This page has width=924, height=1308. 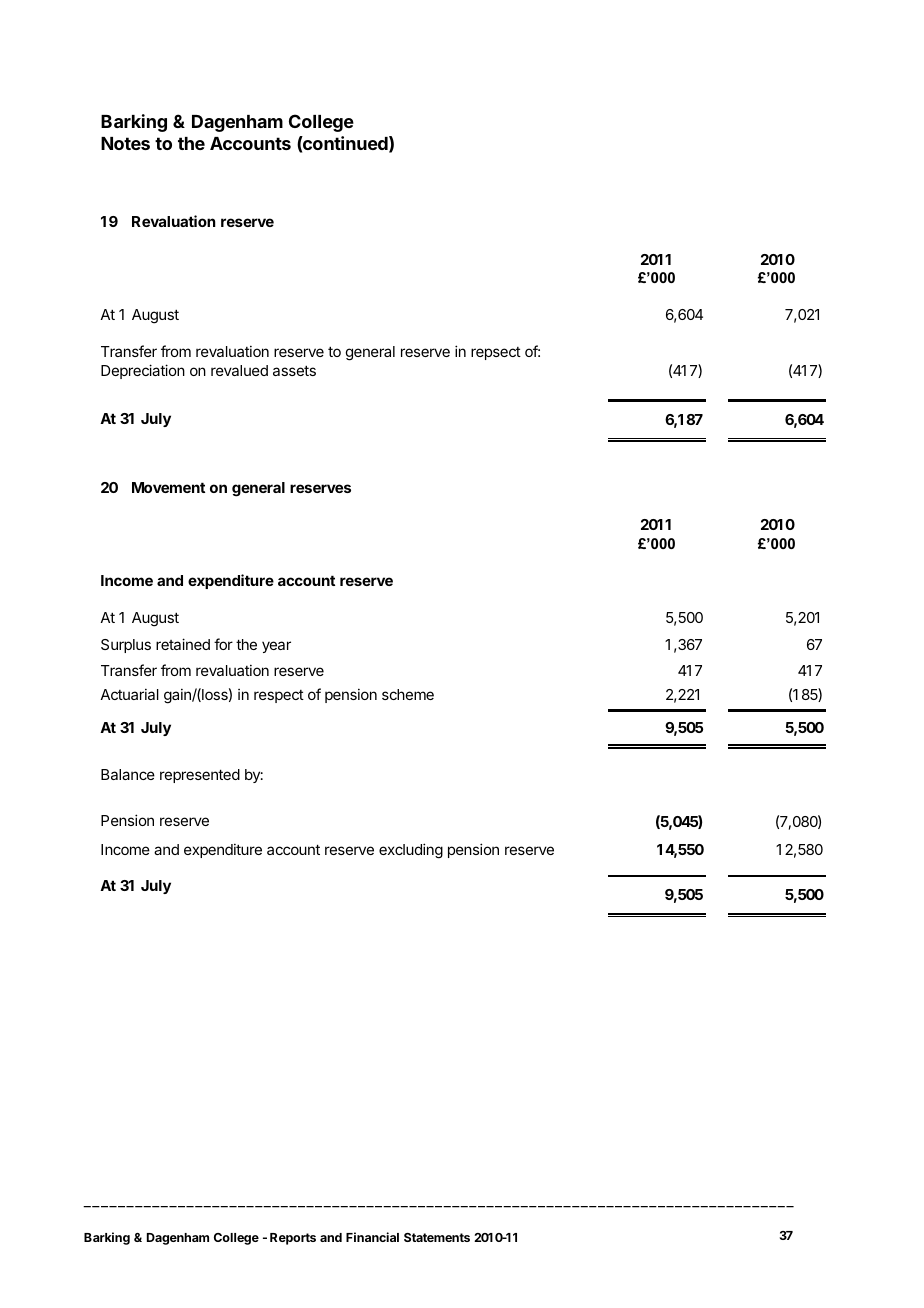 I want to click on year, so click(x=276, y=647).
